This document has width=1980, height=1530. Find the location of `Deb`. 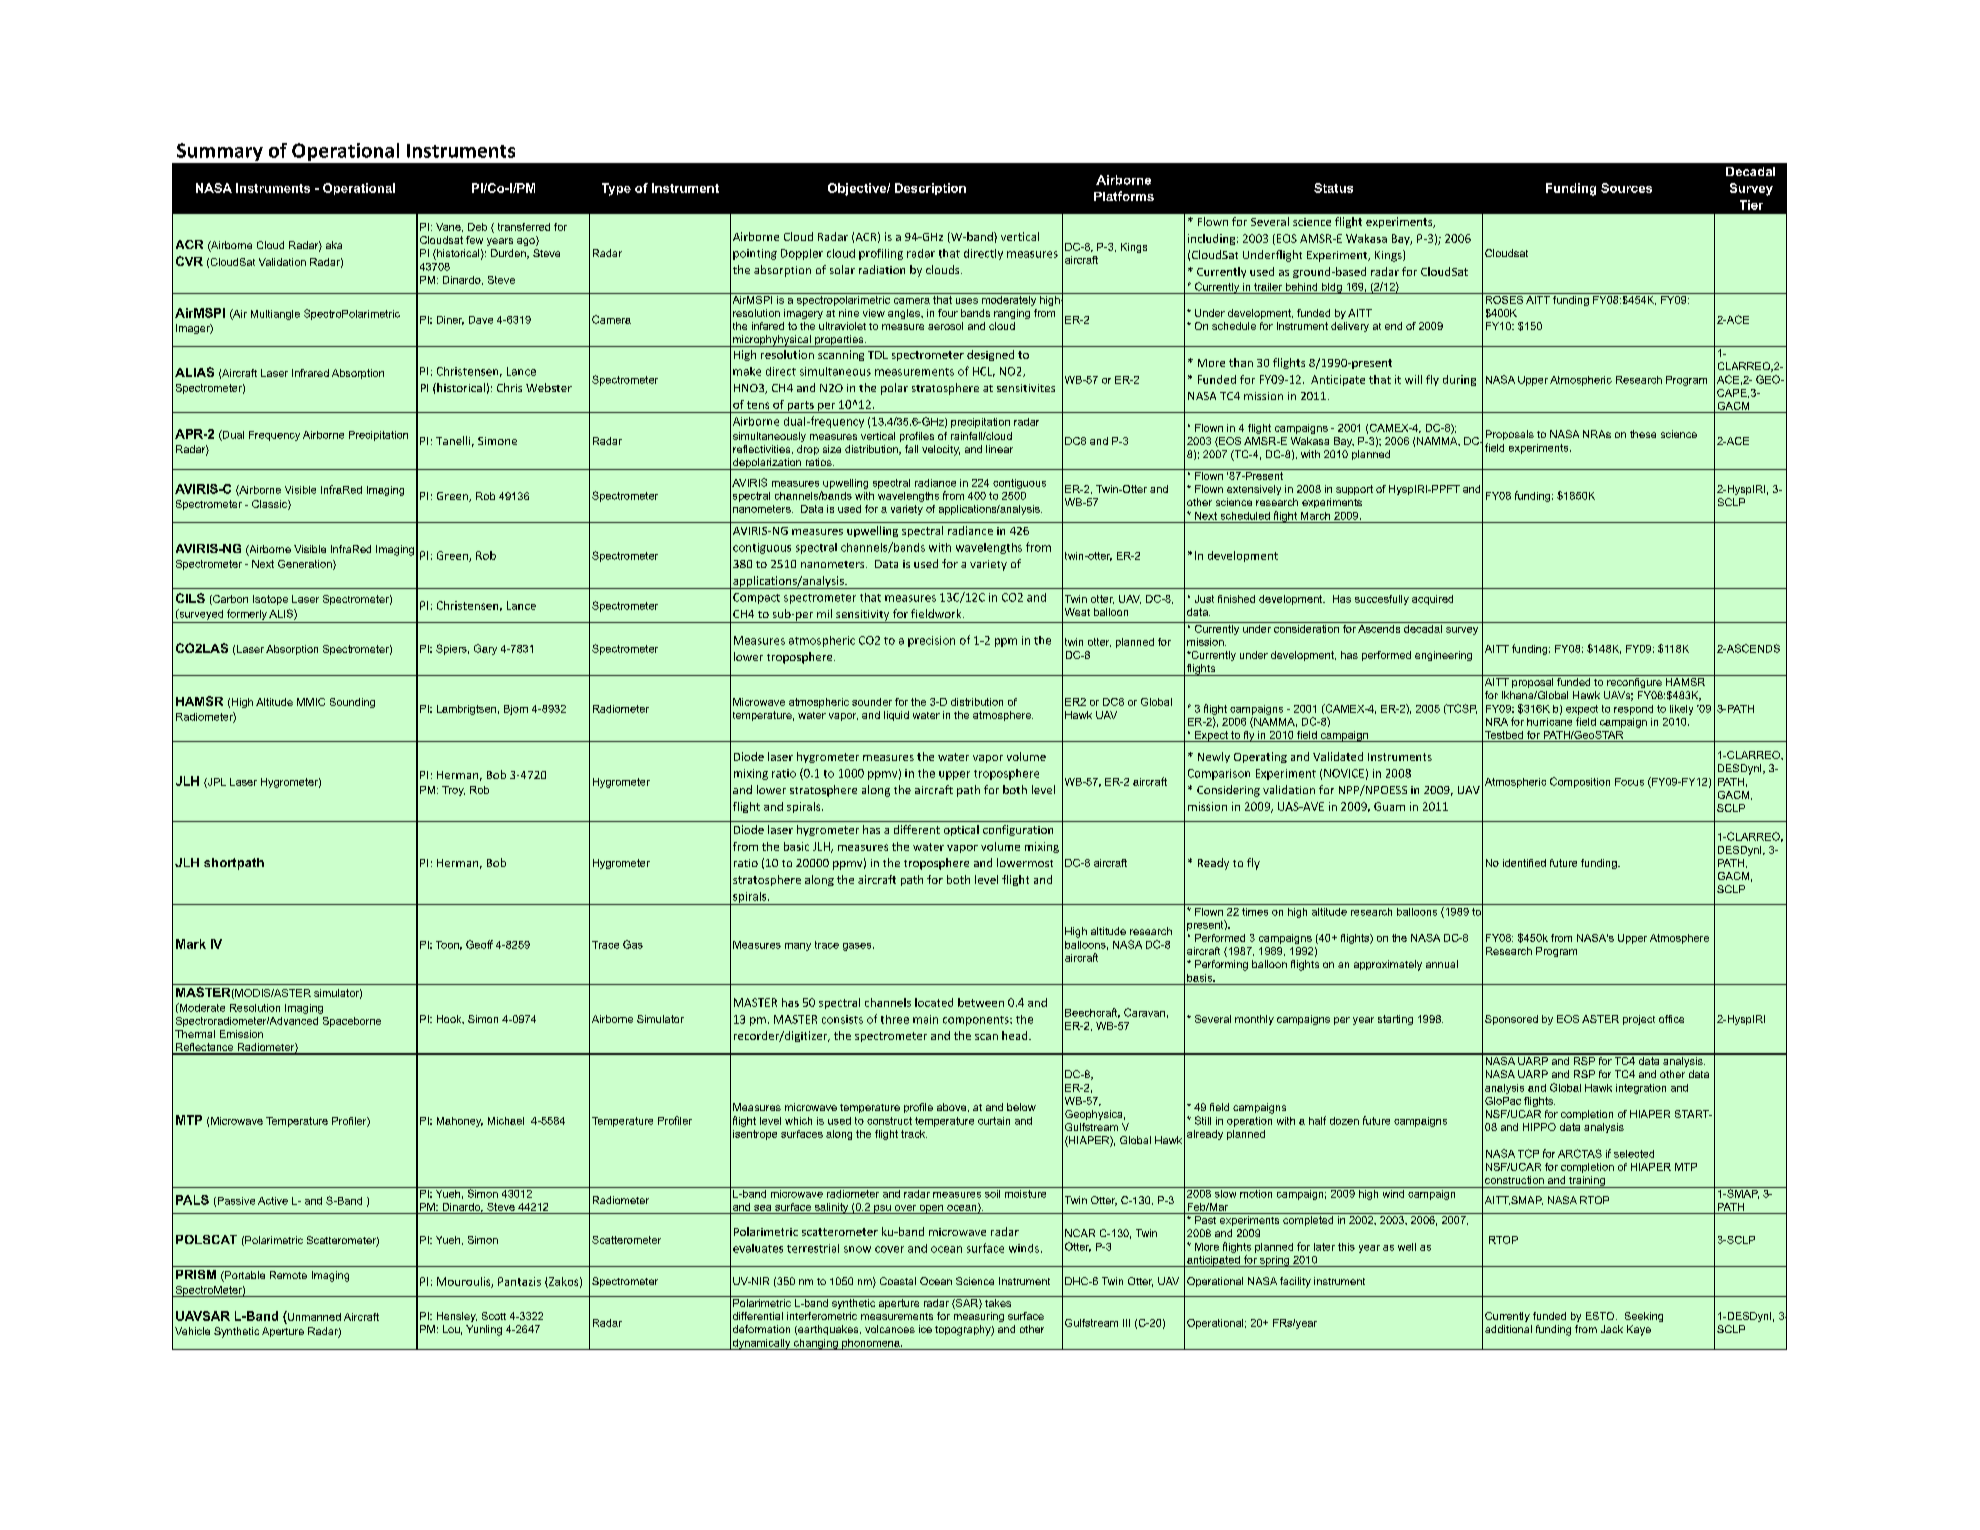

Deb is located at coordinates (477, 227).
